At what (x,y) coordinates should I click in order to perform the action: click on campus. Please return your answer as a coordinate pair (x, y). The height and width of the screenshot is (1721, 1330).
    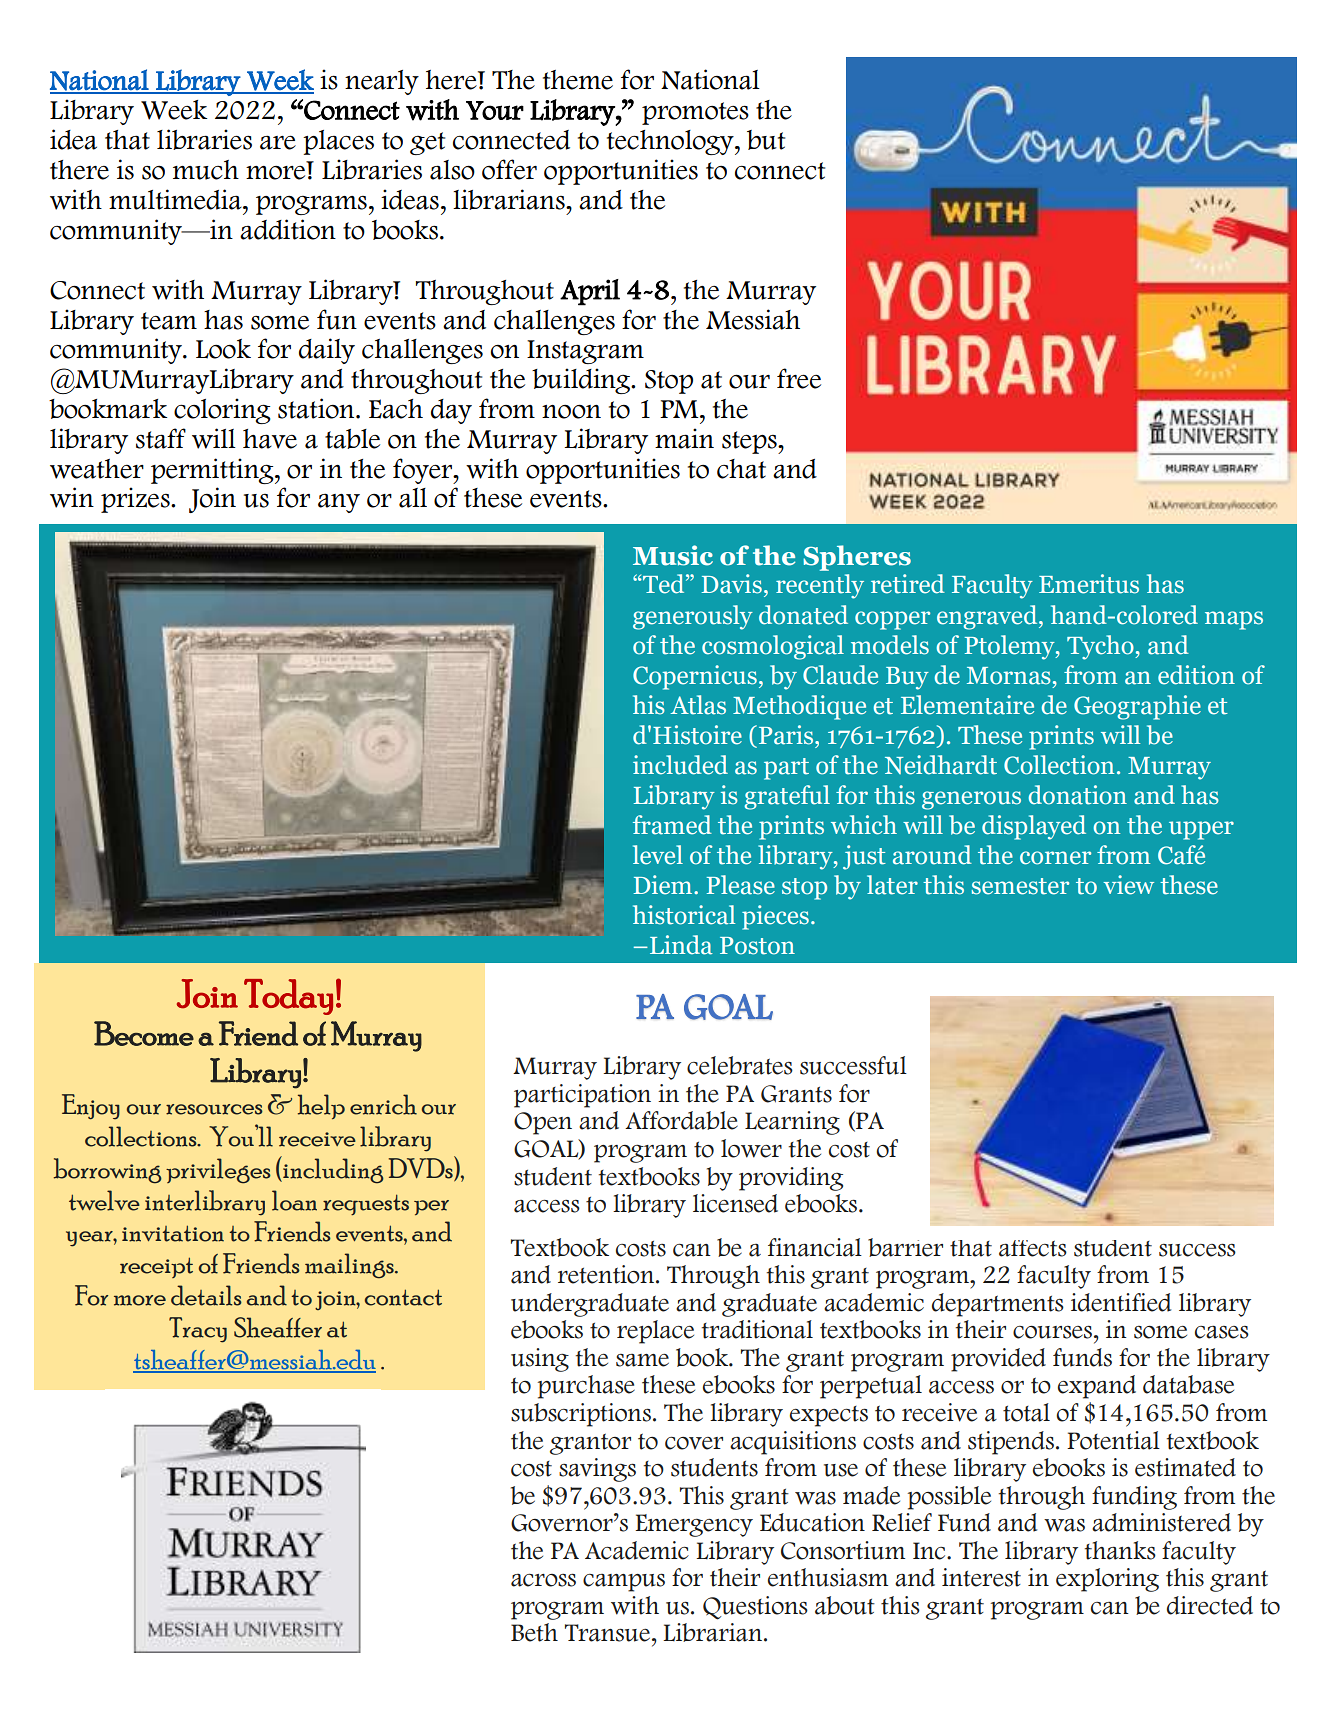
    Looking at the image, I should click on (624, 1582).
